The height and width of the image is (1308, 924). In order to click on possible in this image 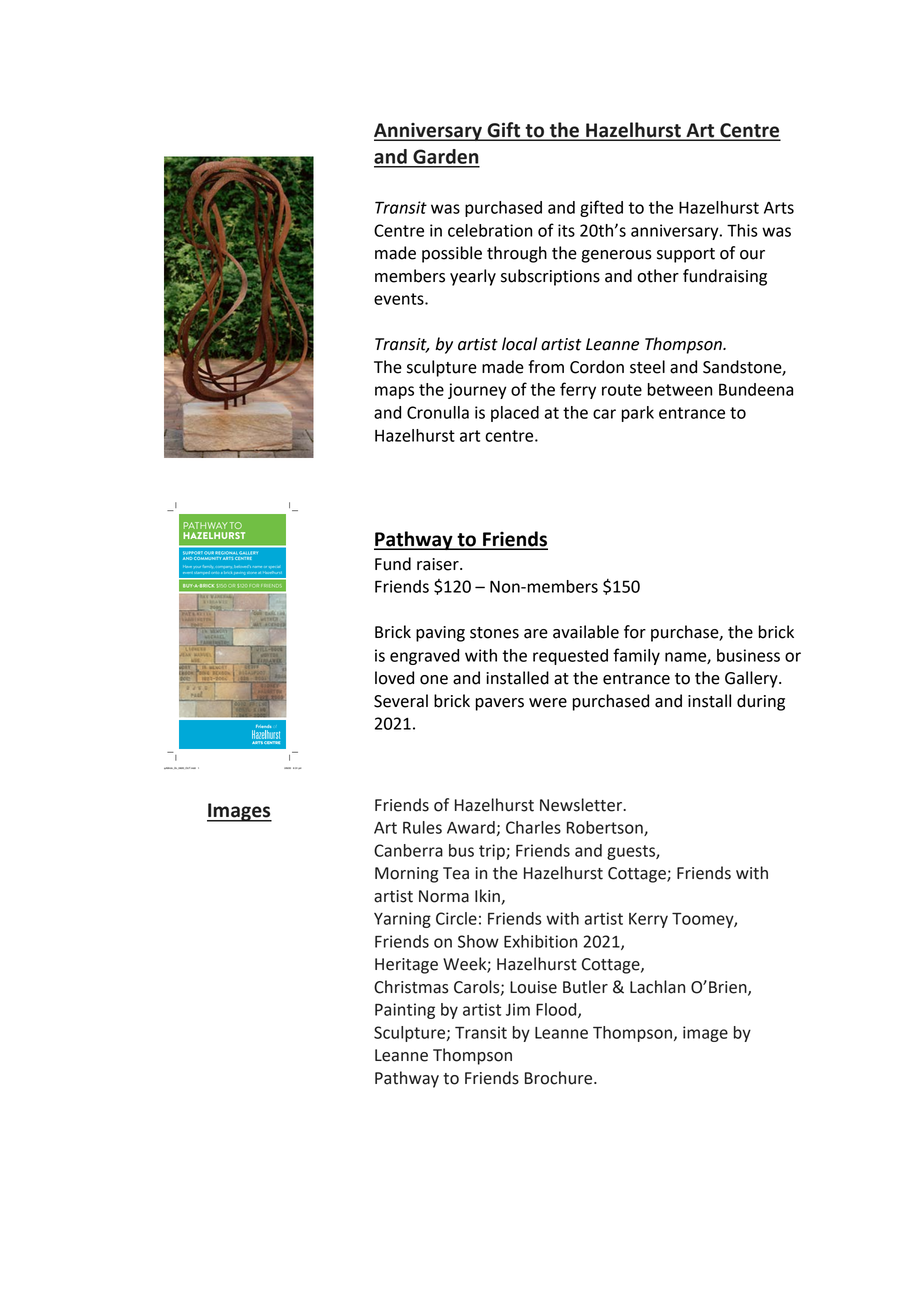, I will do `click(452, 254)`.
